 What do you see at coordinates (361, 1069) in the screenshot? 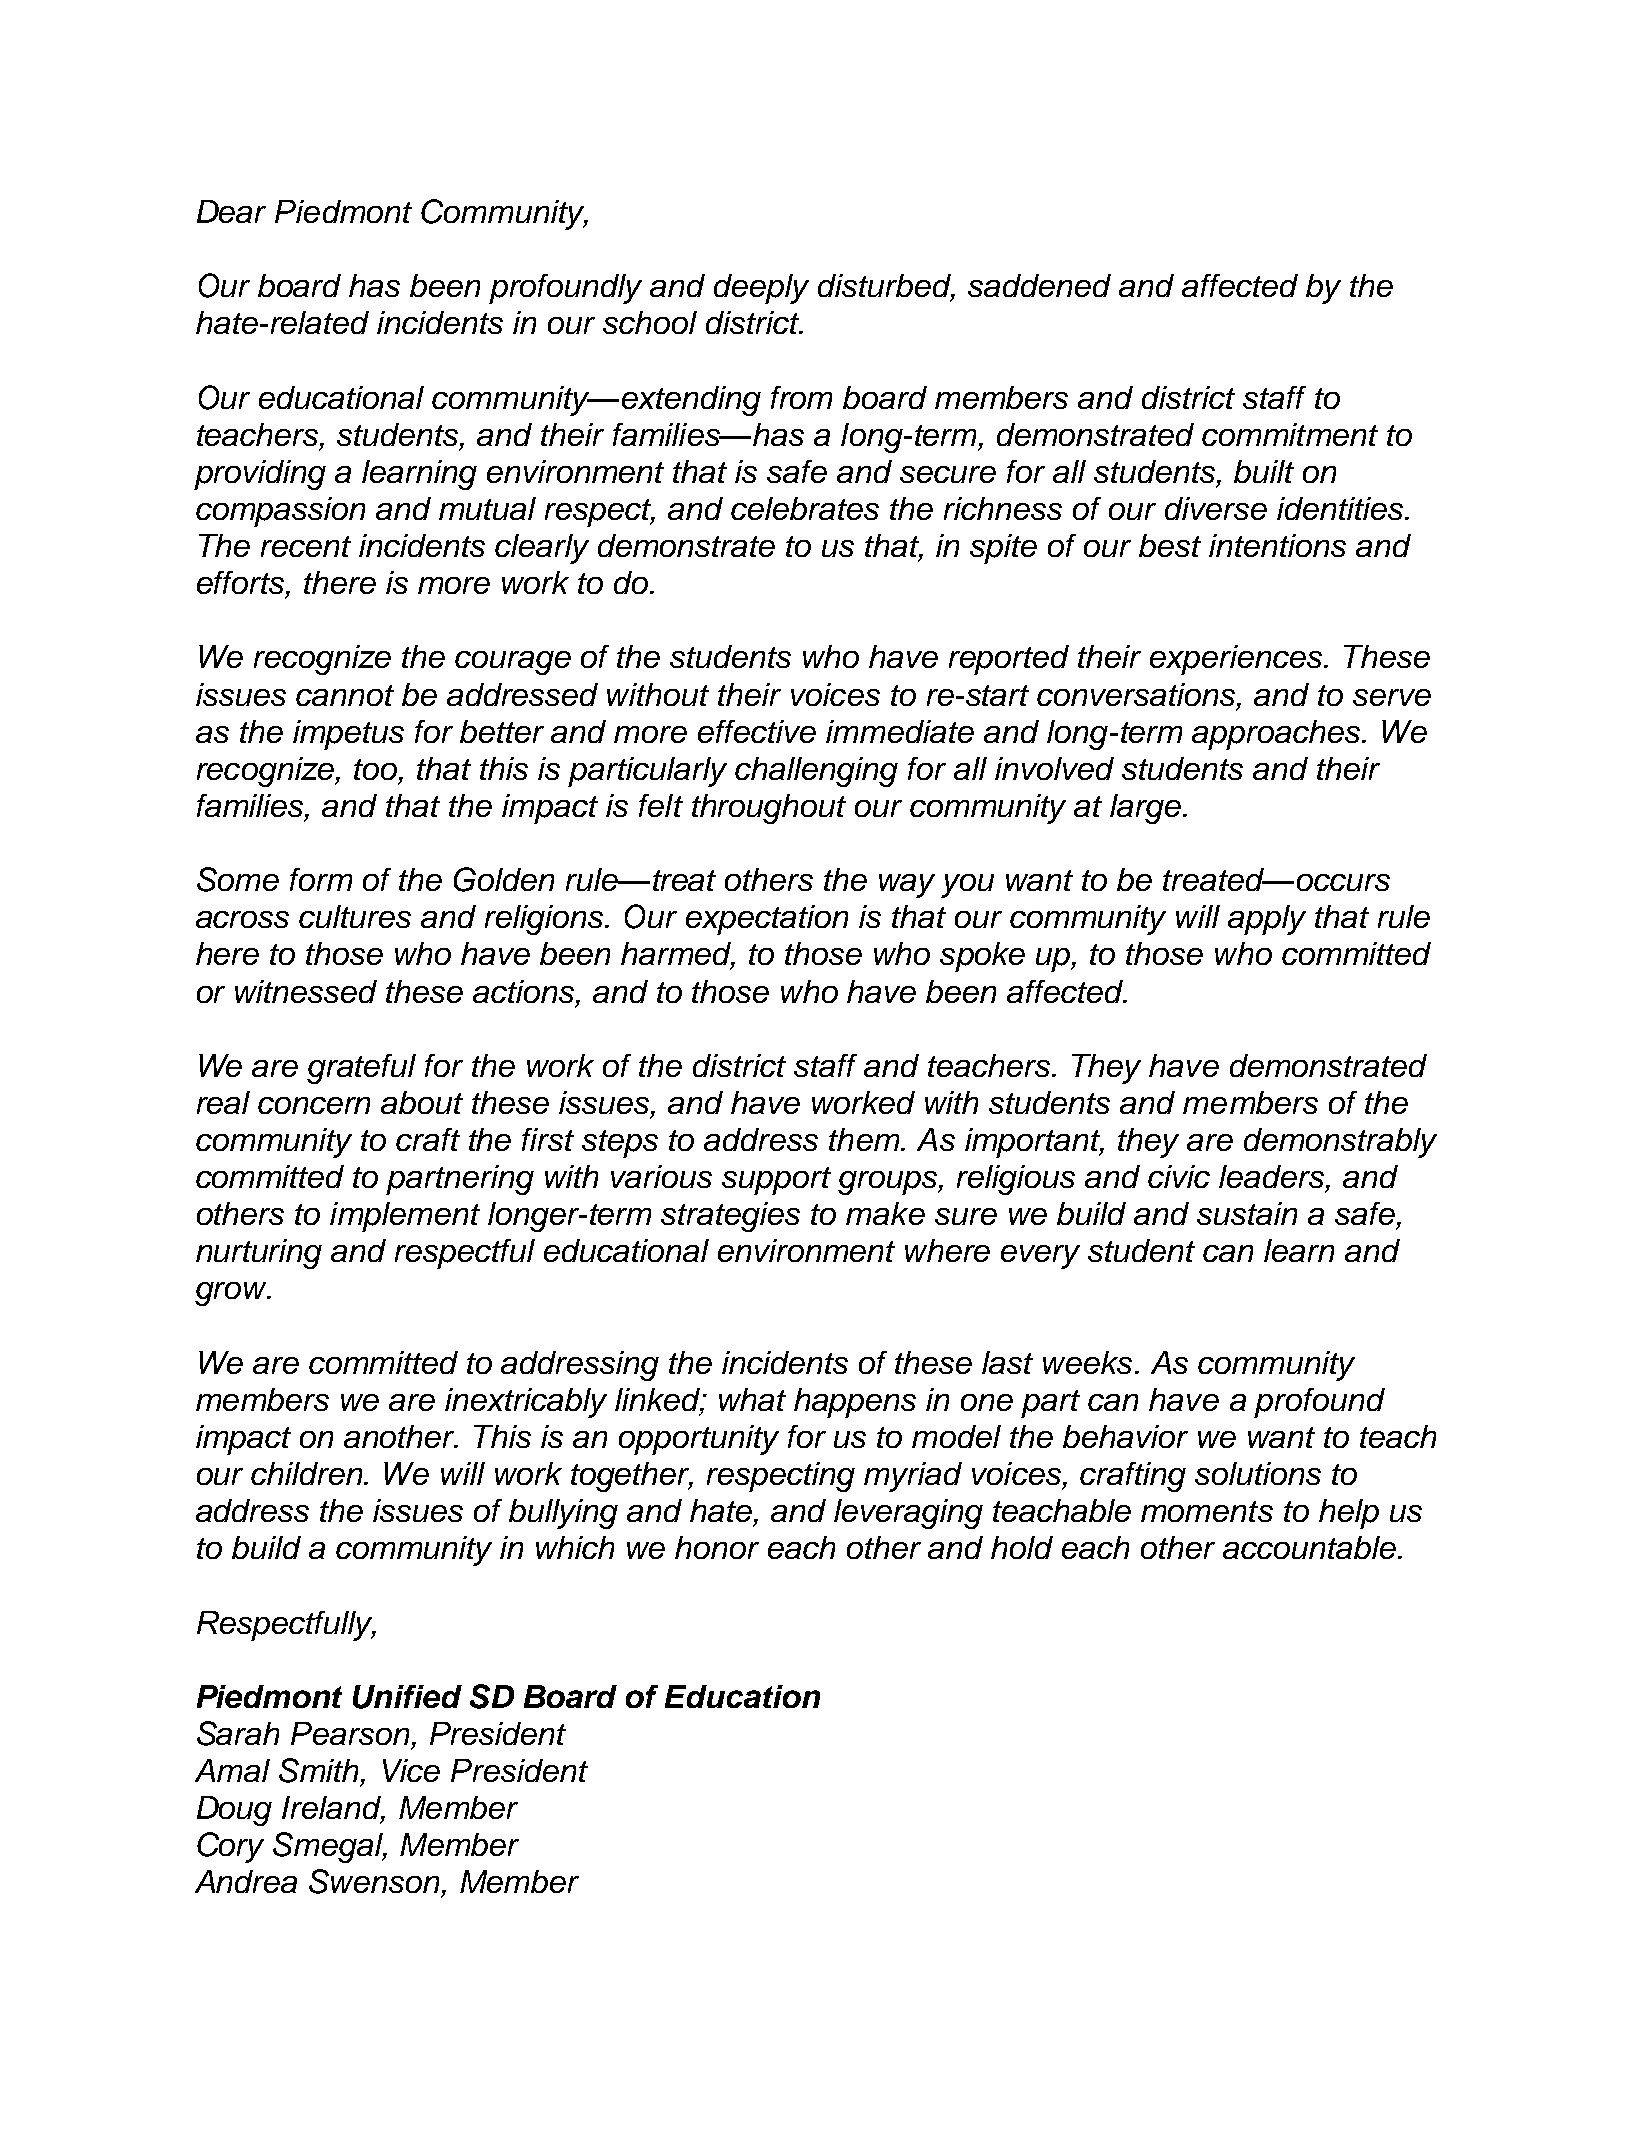
I see `grateful` at bounding box center [361, 1069].
